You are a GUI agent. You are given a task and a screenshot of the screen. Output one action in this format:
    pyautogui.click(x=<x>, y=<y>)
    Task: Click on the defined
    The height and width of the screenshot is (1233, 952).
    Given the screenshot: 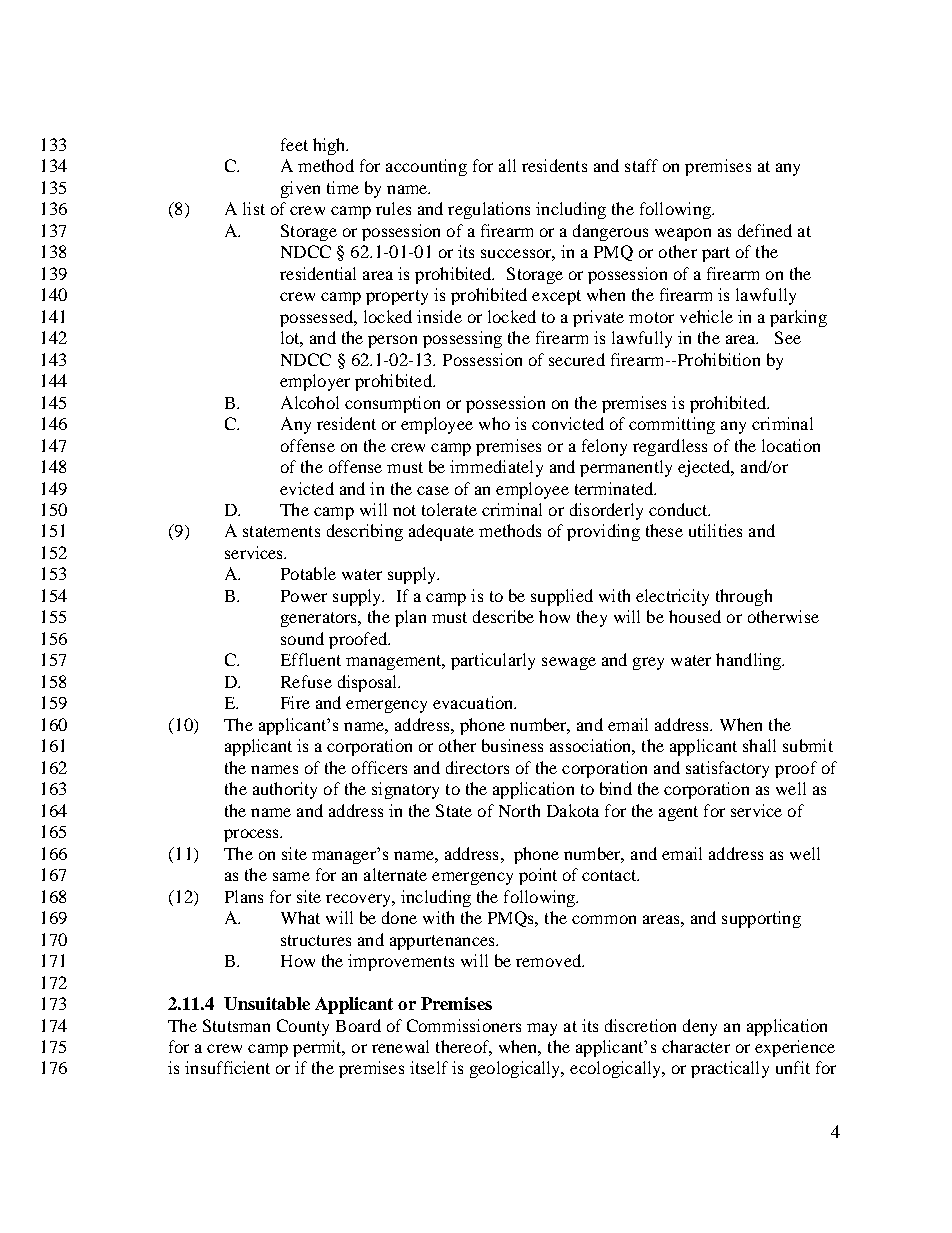 What is the action you would take?
    pyautogui.click(x=765, y=230)
